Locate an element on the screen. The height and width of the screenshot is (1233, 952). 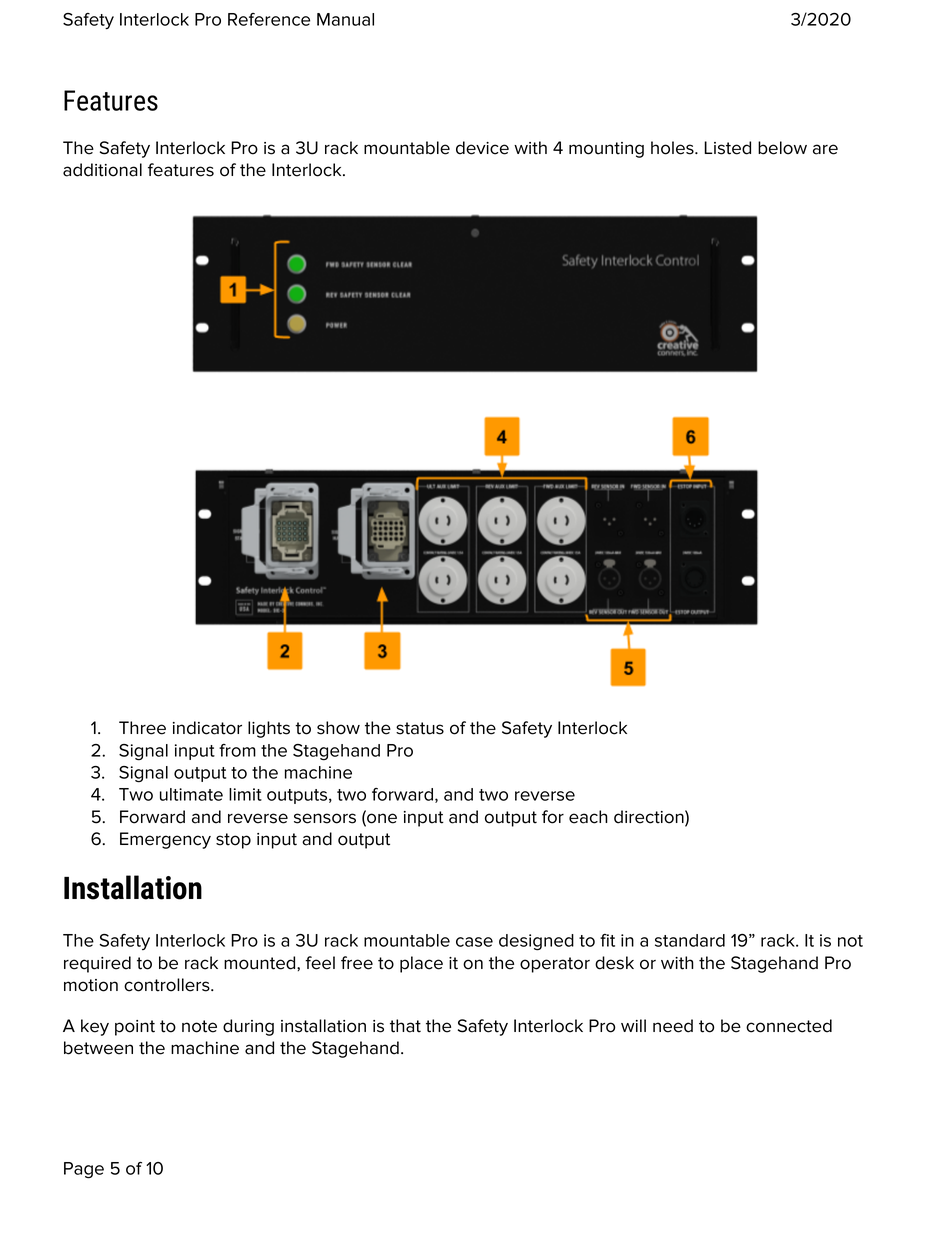
show is located at coordinates (338, 728).
